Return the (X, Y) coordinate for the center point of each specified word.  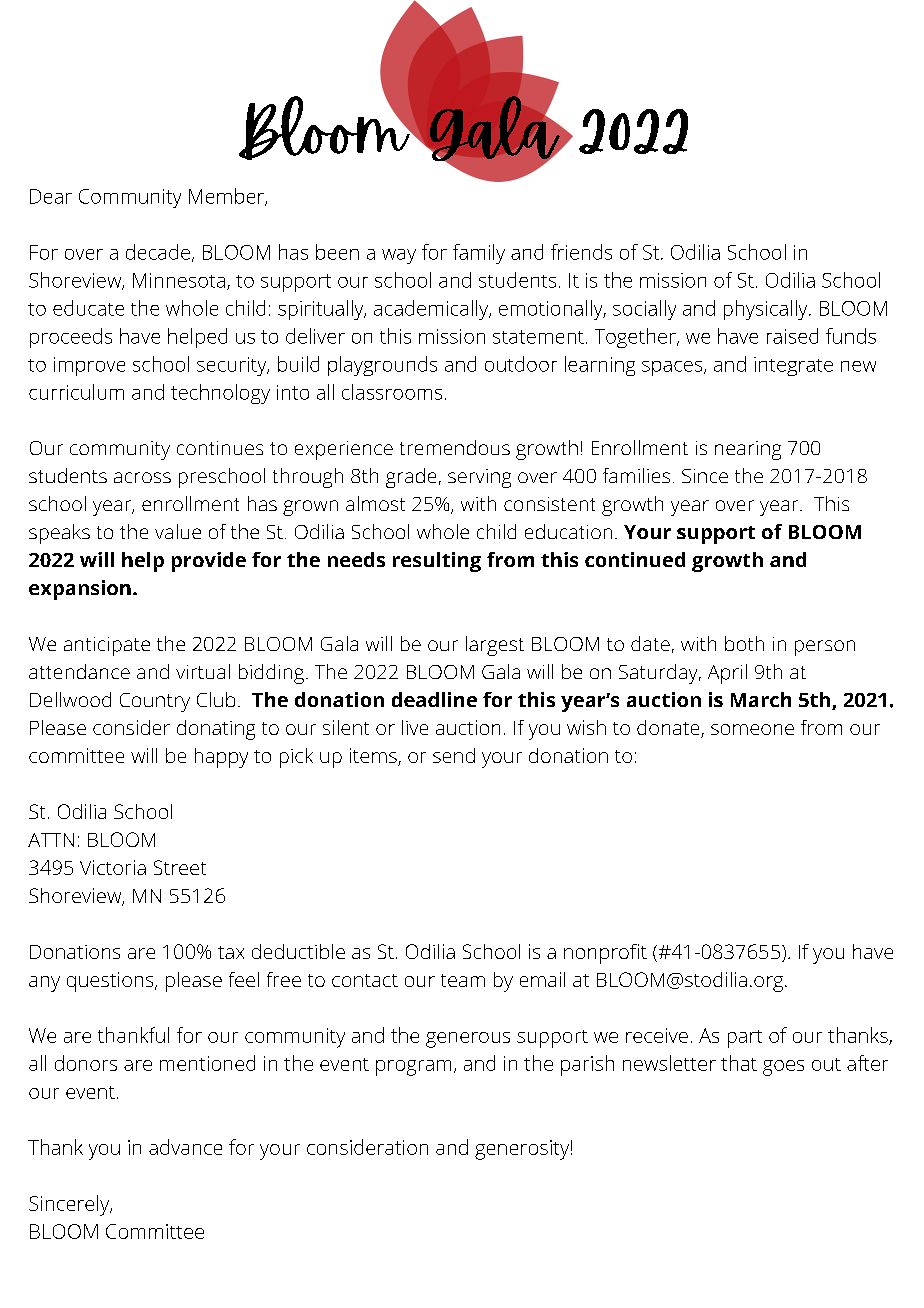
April (727, 674)
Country (155, 702)
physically (767, 310)
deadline (434, 699)
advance (185, 1147)
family (479, 254)
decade (158, 252)
